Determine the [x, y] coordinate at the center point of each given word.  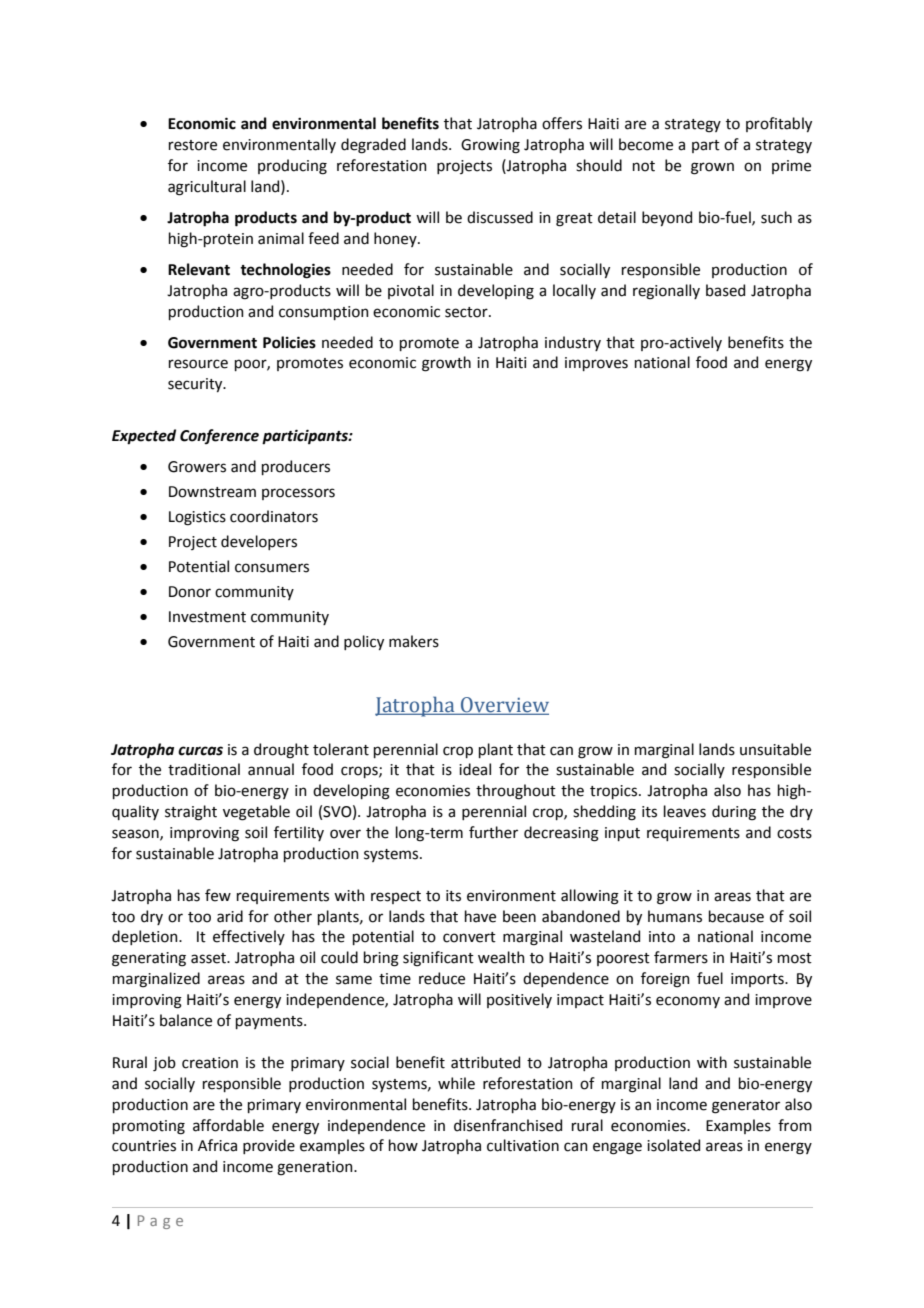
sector [467, 312]
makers [414, 641]
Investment [207, 617]
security [196, 385]
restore [193, 145]
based [725, 290]
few [218, 895]
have [480, 916]
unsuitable [775, 749]
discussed [500, 217]
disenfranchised [508, 1125]
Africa [217, 1145]
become [646, 144]
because [736, 916]
